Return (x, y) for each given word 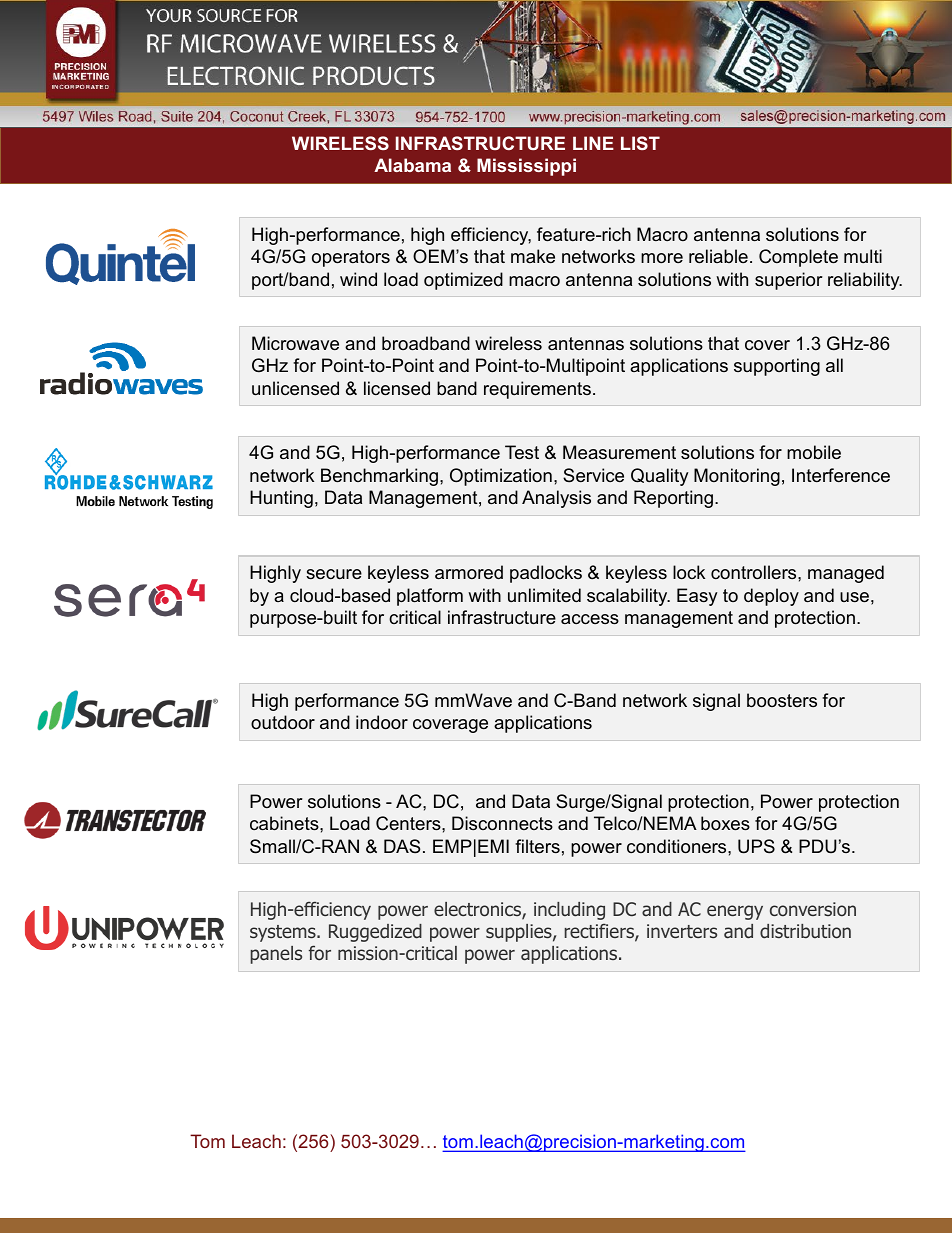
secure (334, 574)
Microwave (295, 343)
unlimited (544, 595)
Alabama (412, 165)
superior (789, 281)
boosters (782, 700)
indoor (382, 722)
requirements (537, 390)
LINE (593, 143)
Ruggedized (375, 933)
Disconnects (502, 823)
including (569, 911)
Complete (798, 258)
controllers (755, 572)
